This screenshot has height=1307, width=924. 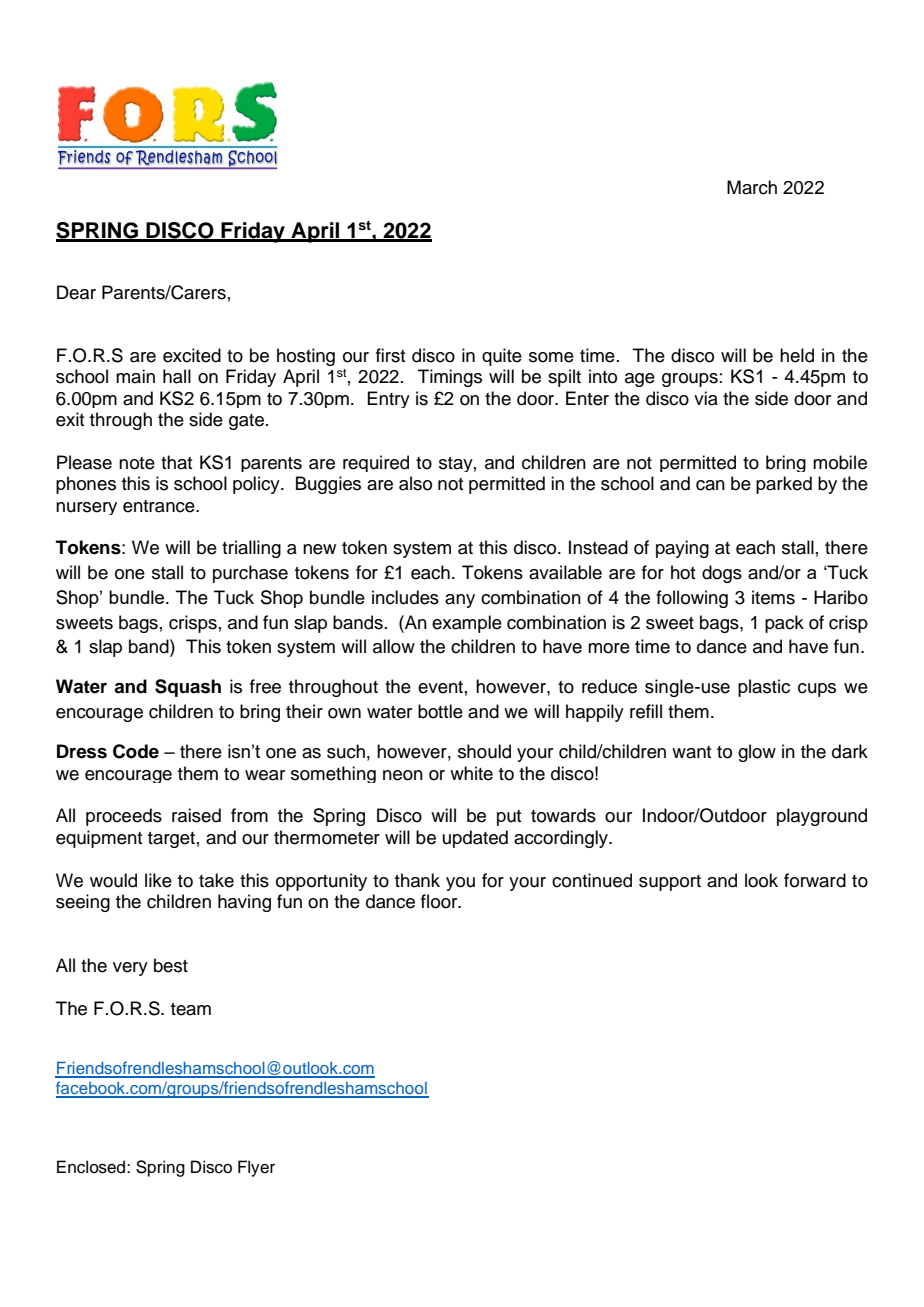 What do you see at coordinates (752, 187) in the screenshot?
I see `March` at bounding box center [752, 187].
